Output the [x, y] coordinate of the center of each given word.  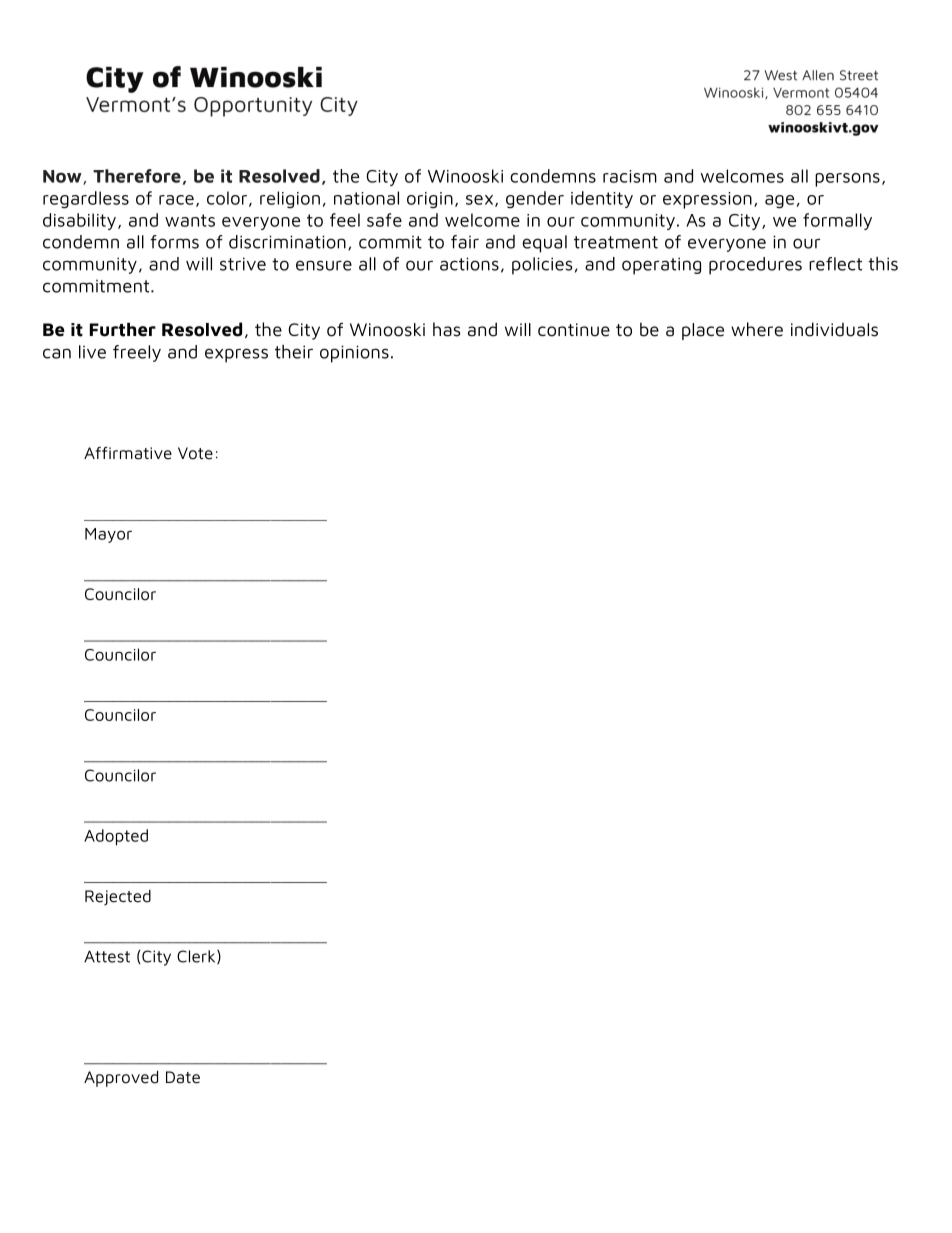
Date [183, 1077]
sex [481, 201]
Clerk [197, 957]
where [757, 329]
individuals [834, 329]
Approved [121, 1078]
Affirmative [128, 453]
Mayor [108, 535]
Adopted [116, 837]
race [176, 200]
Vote [195, 453]
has [447, 329]
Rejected [118, 897]
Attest [107, 956]
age [779, 201]
